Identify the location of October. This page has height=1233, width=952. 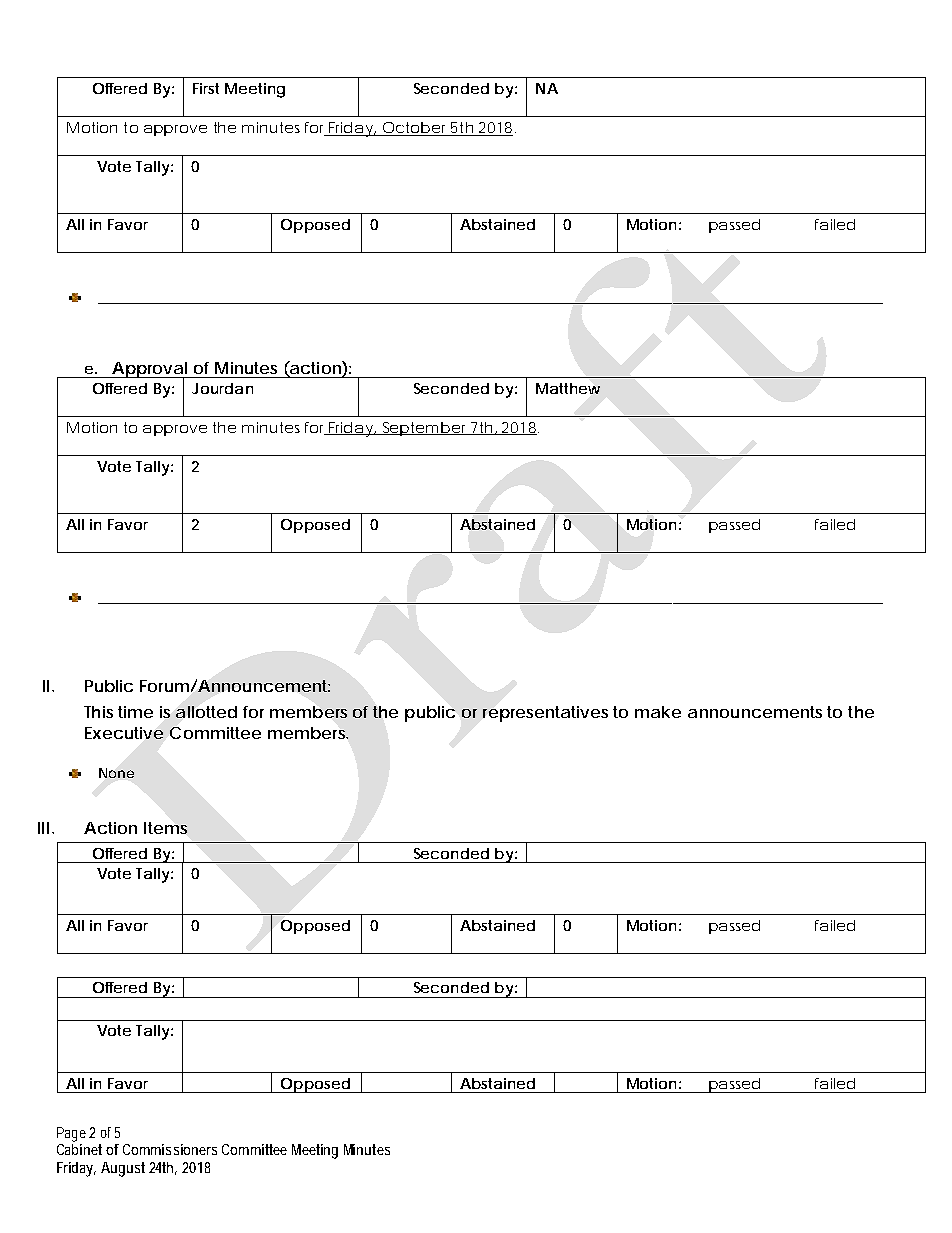
(415, 129).
